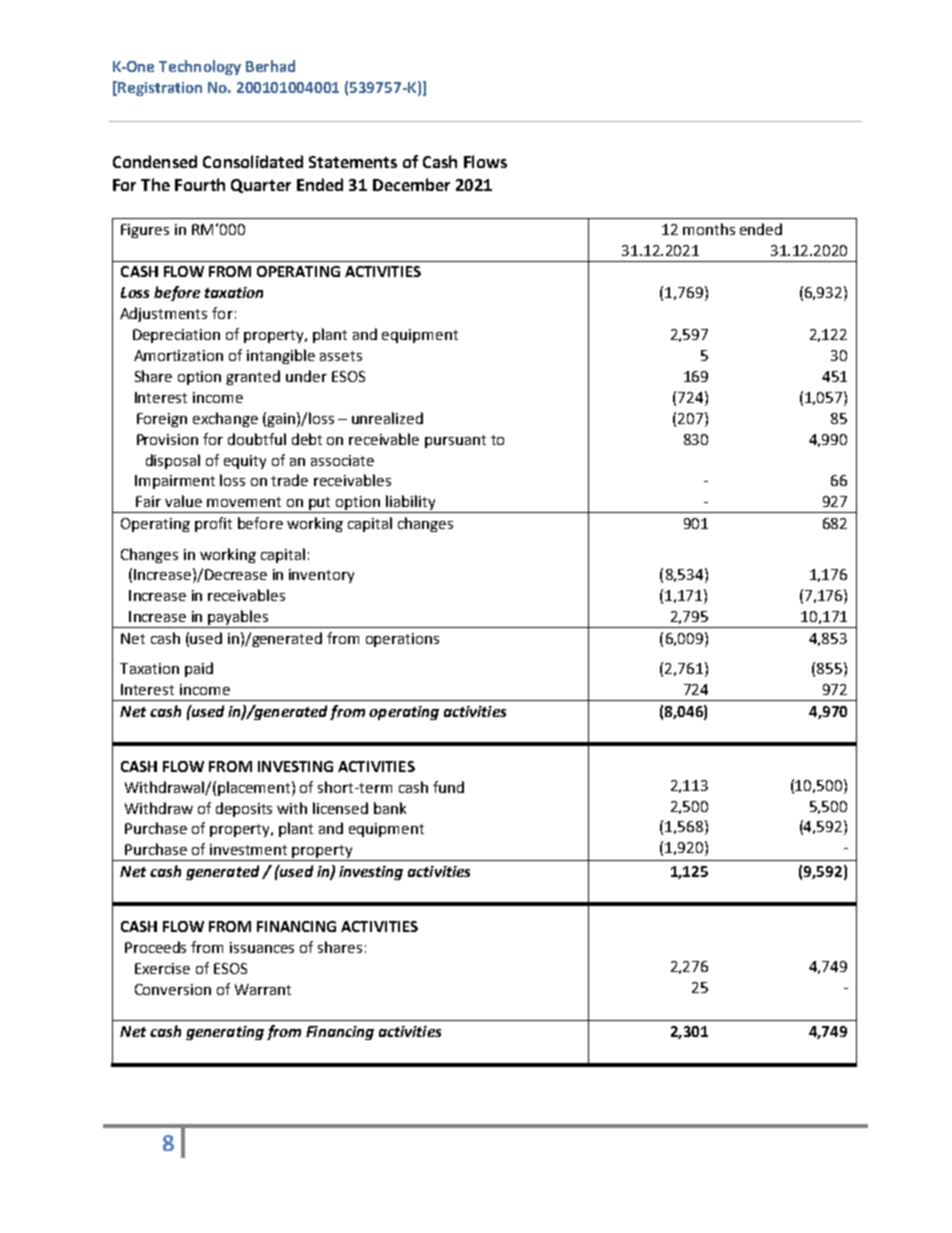 The height and width of the screenshot is (1233, 952). Describe the element at coordinates (390, 808) in the screenshot. I see `bank` at that location.
